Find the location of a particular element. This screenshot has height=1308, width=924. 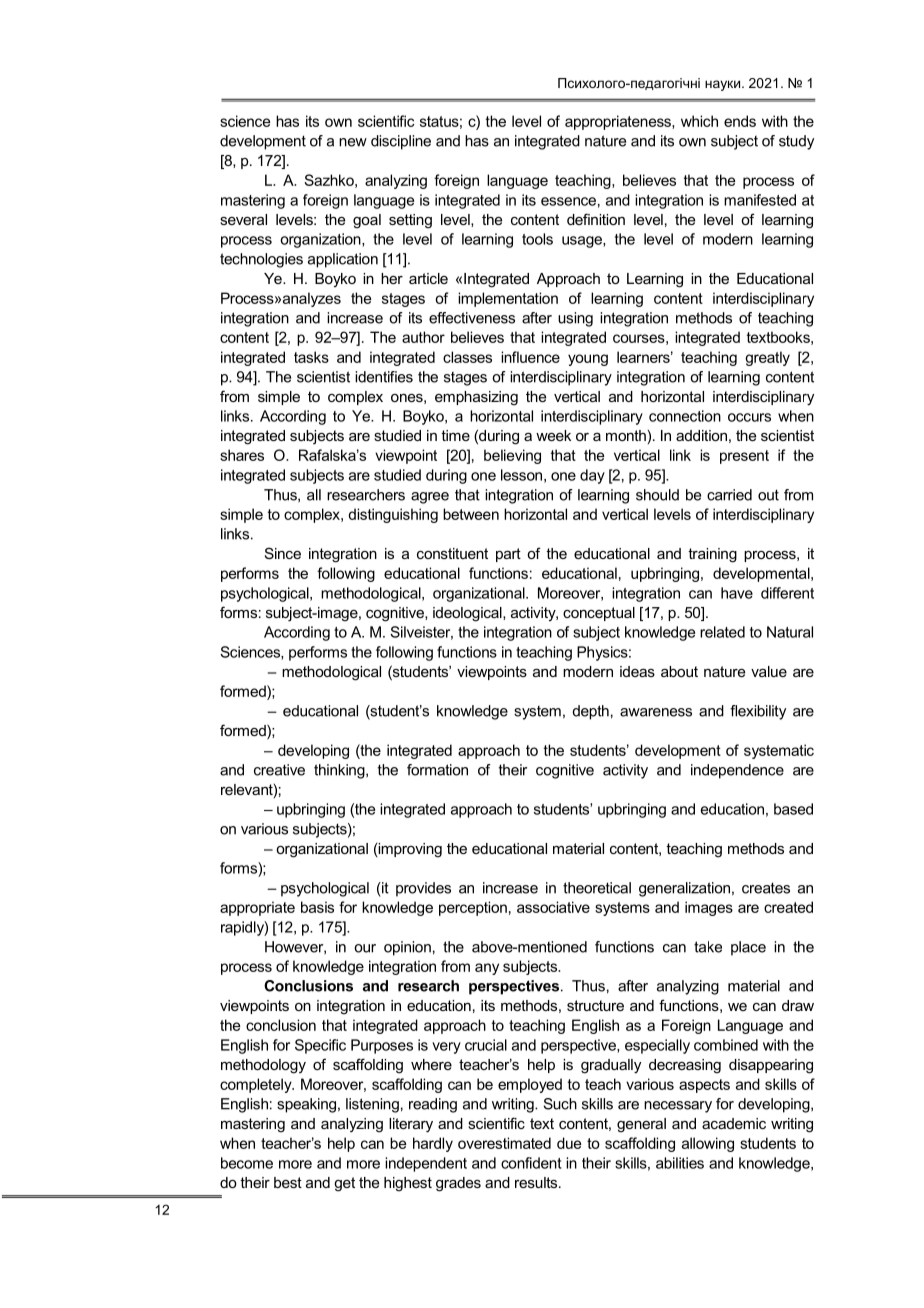

confident is located at coordinates (531, 1163).
